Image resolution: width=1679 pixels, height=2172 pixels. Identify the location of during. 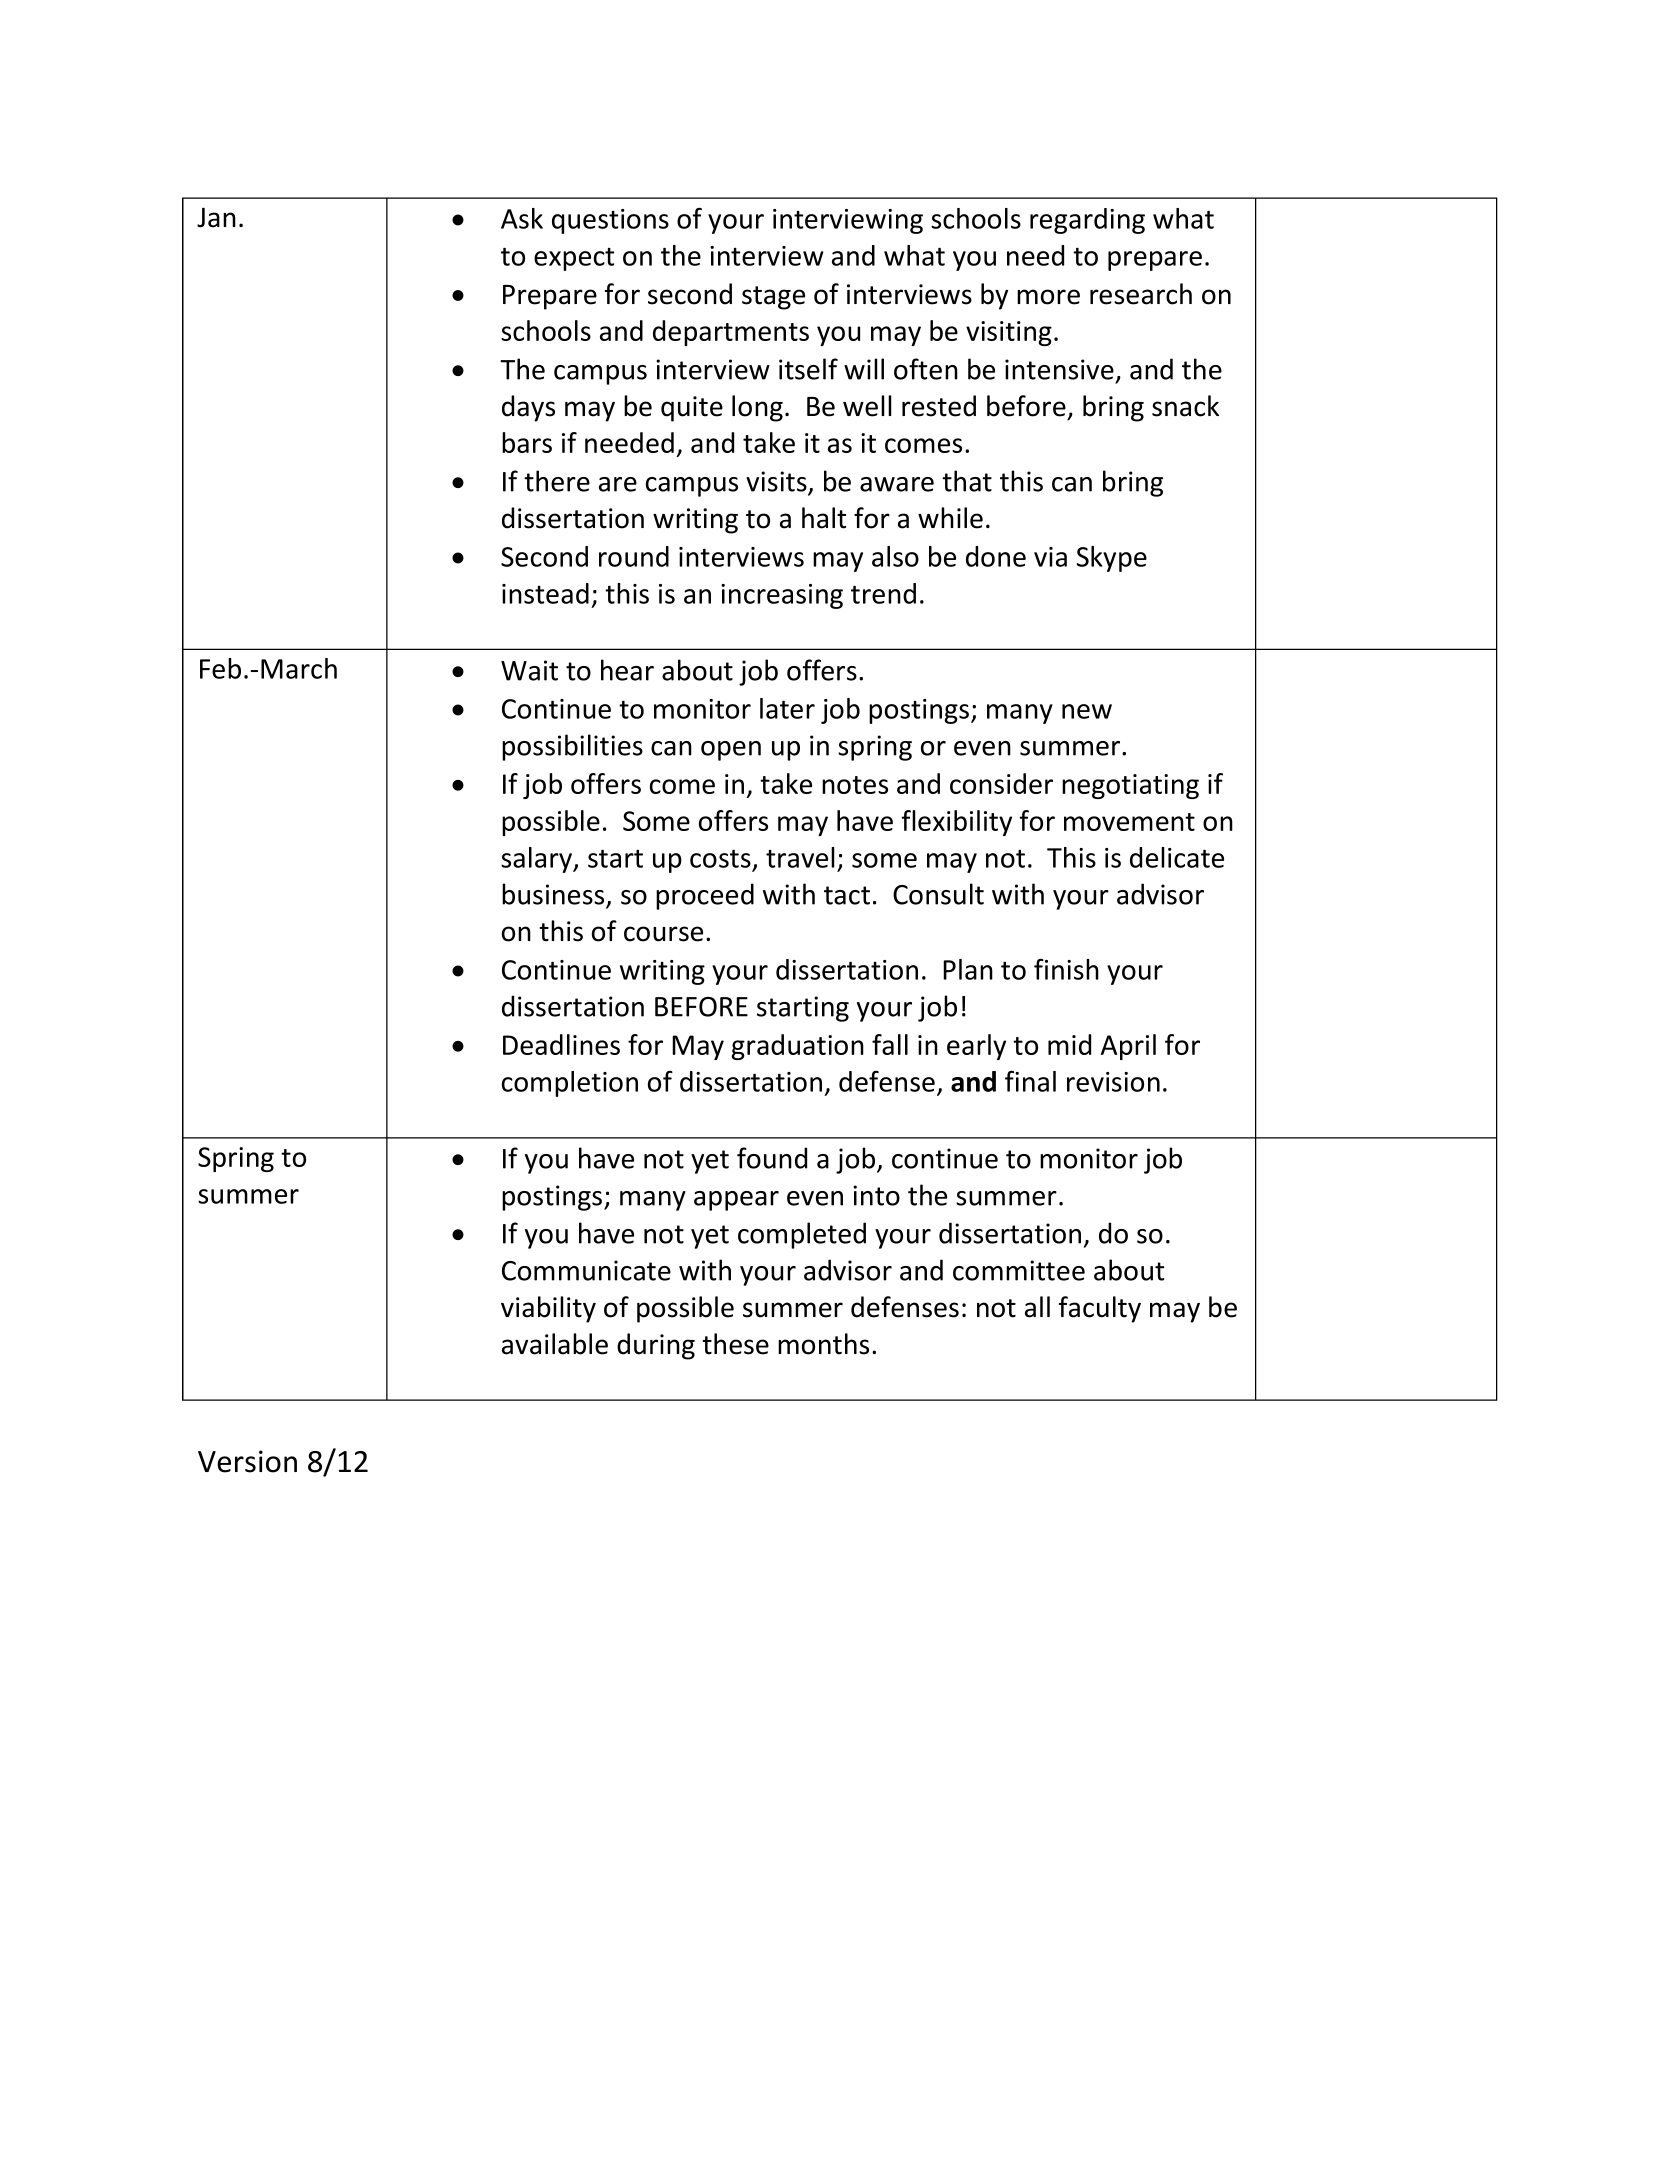
(656, 1346).
